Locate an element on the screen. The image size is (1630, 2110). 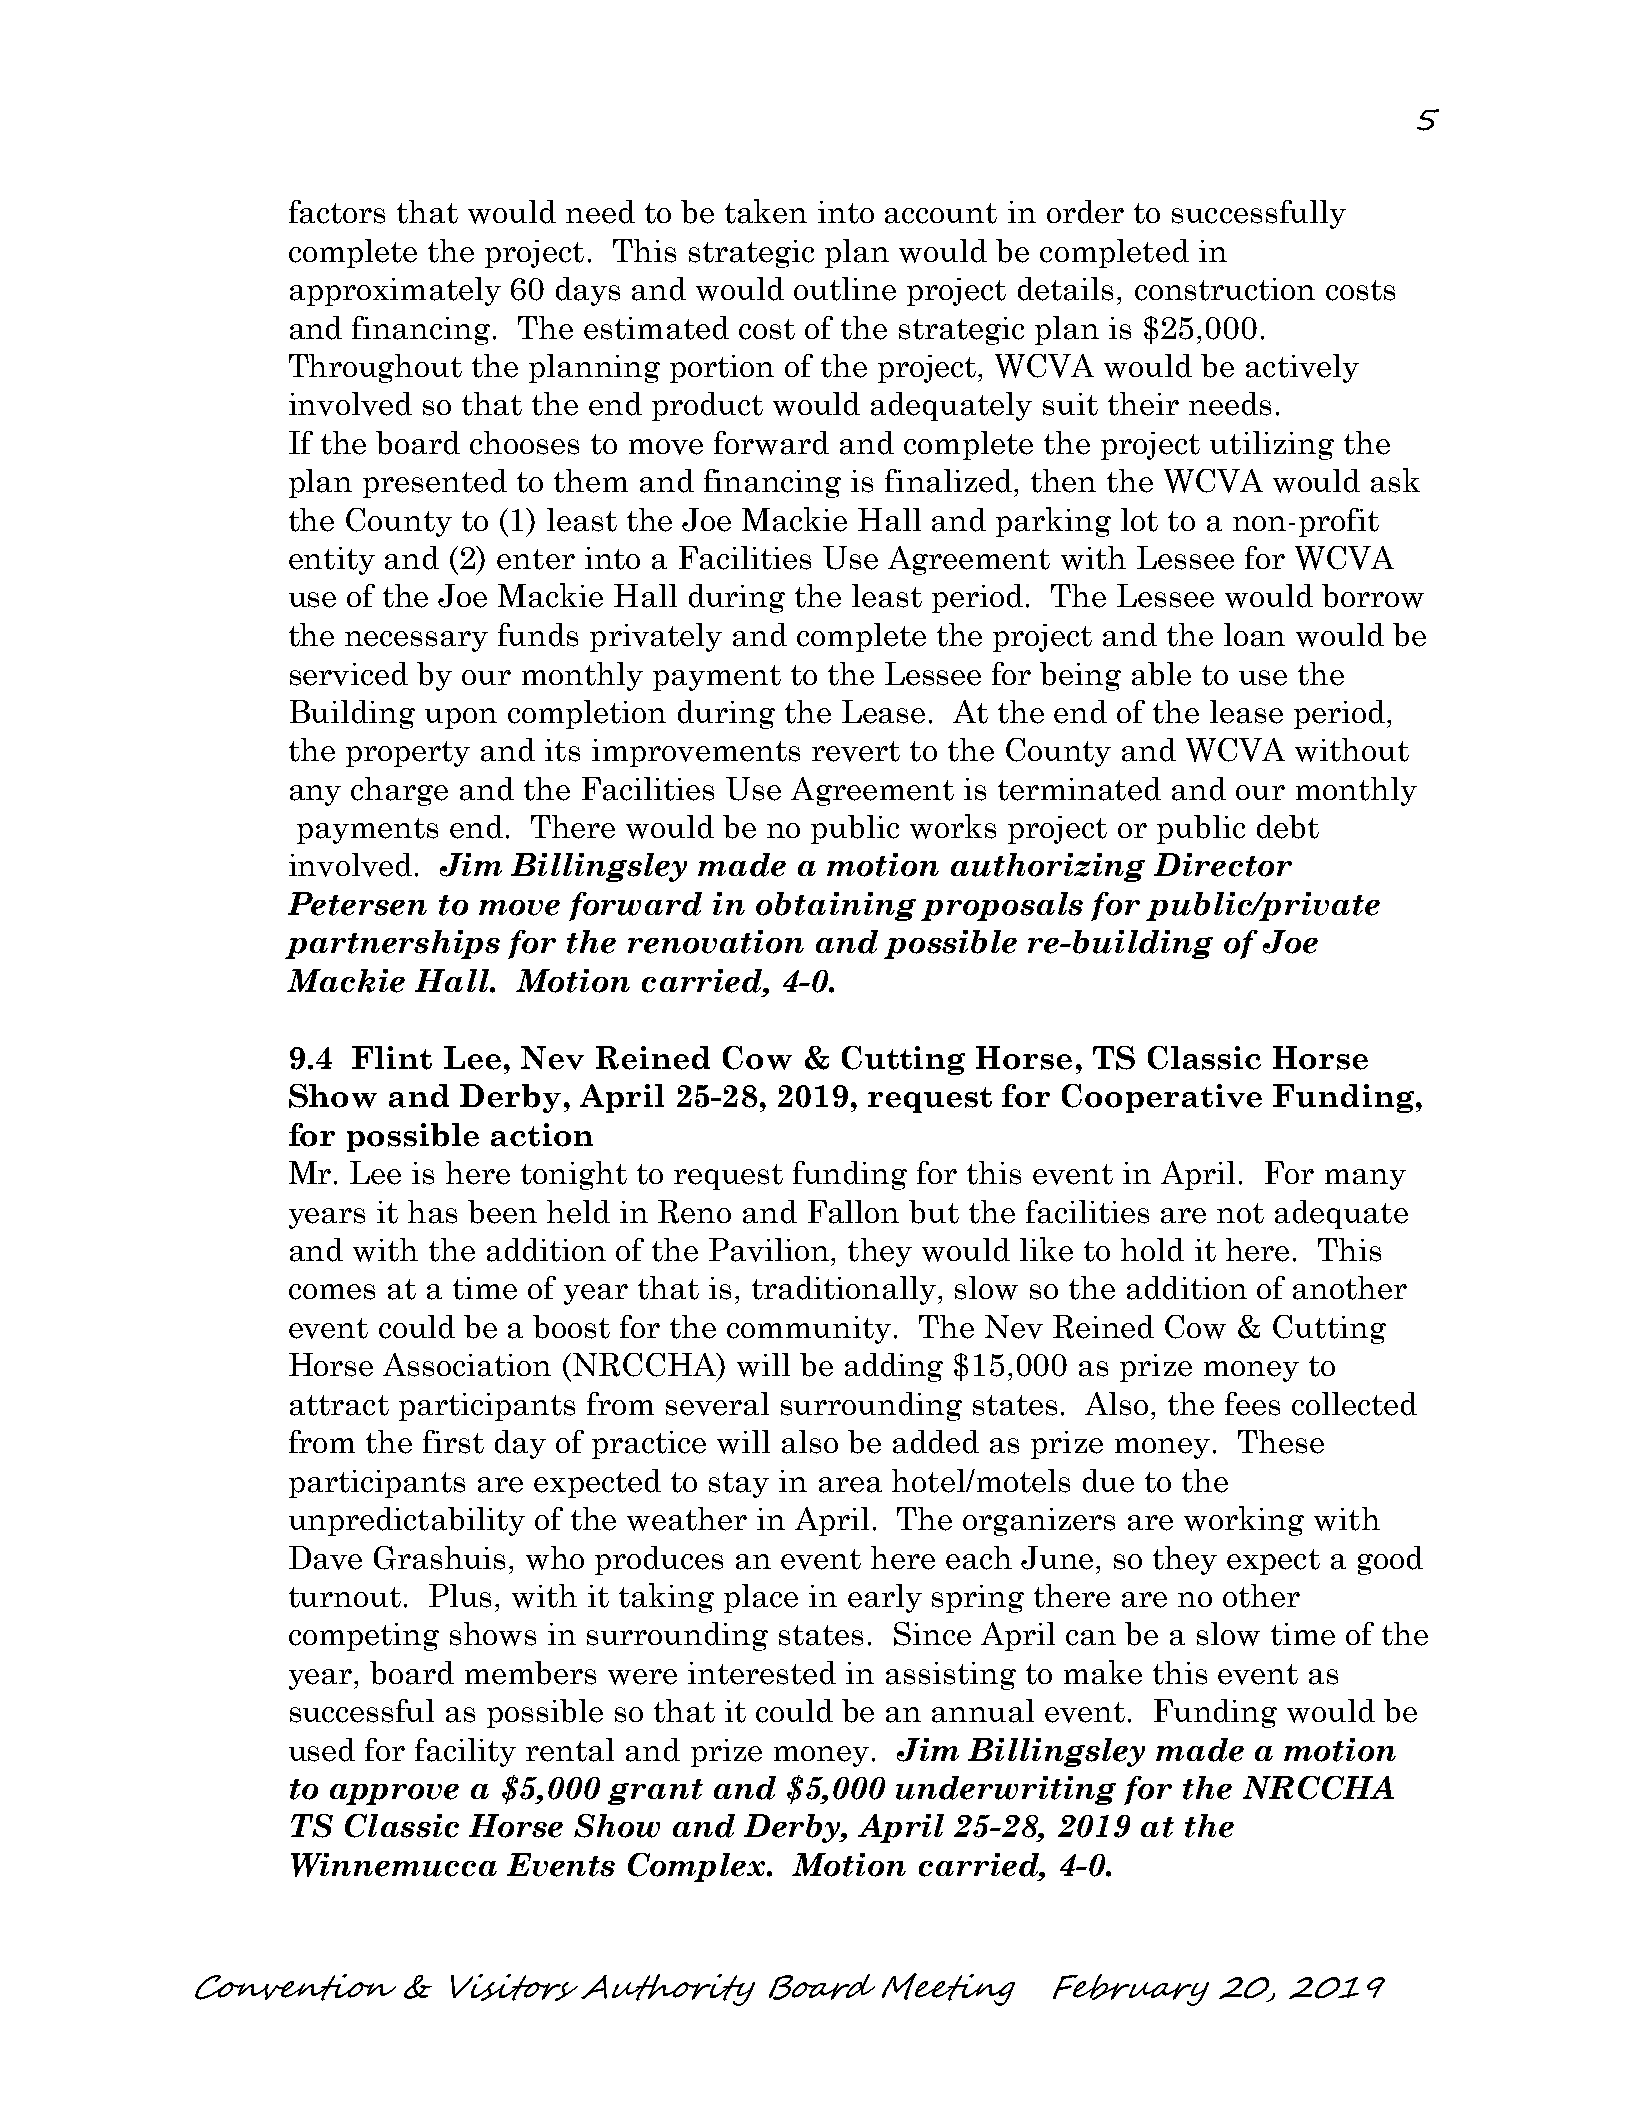
Cooperative is located at coordinates (1162, 1098).
